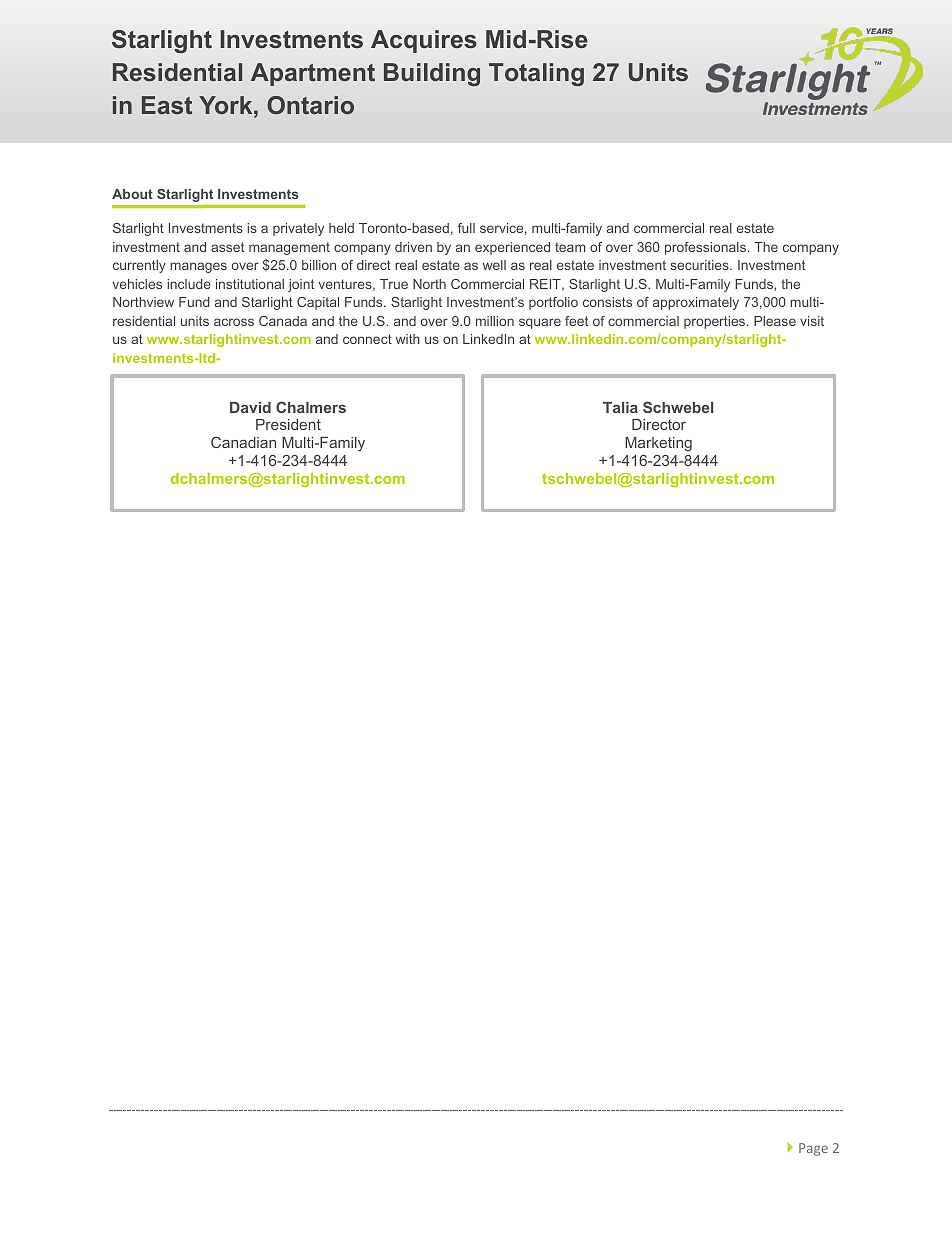 This screenshot has width=952, height=1233. What do you see at coordinates (813, 1149) in the screenshot?
I see `Page` at bounding box center [813, 1149].
